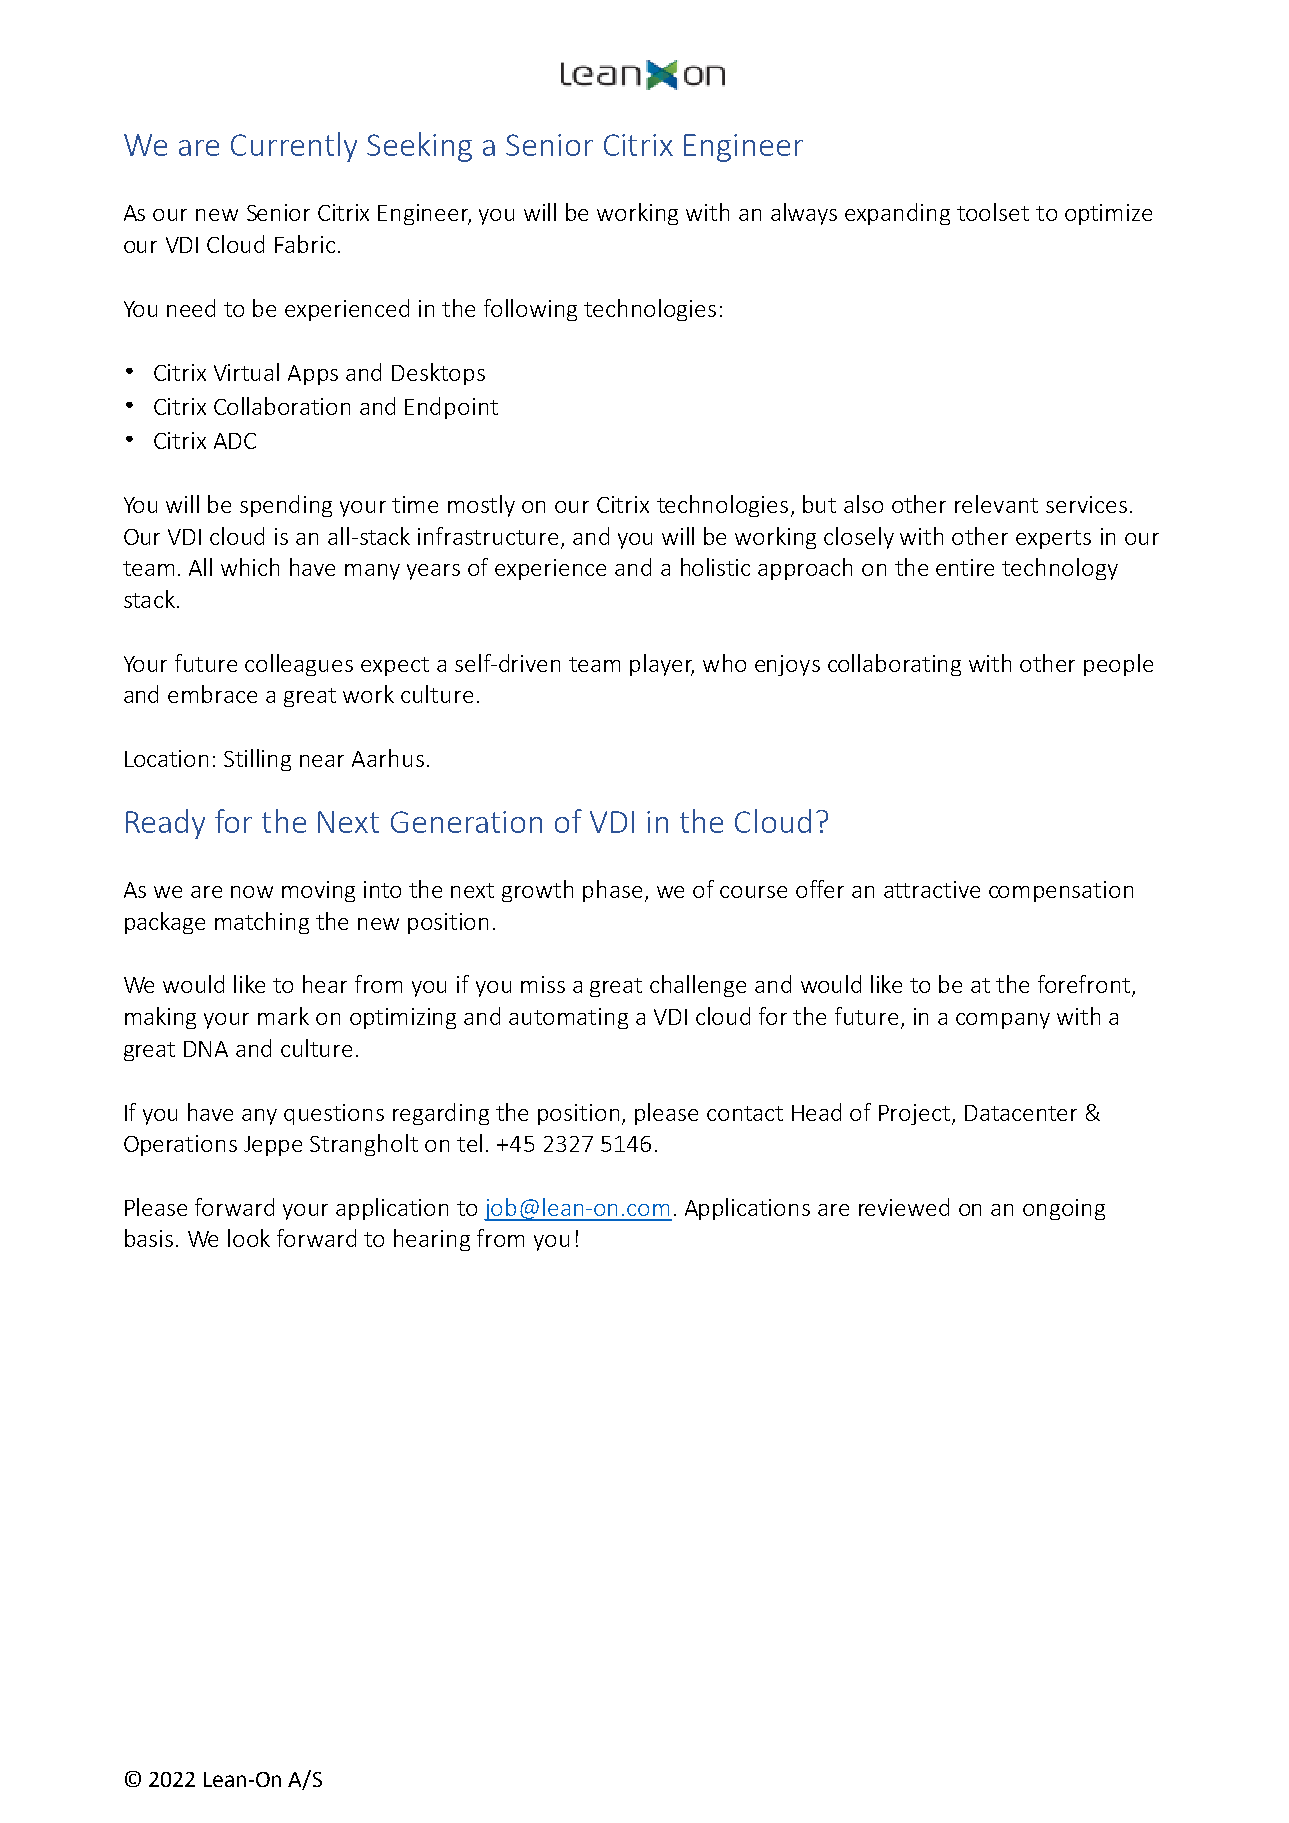 The width and height of the page is (1289, 1823). What do you see at coordinates (1003, 1021) in the page?
I see `company` at bounding box center [1003, 1021].
